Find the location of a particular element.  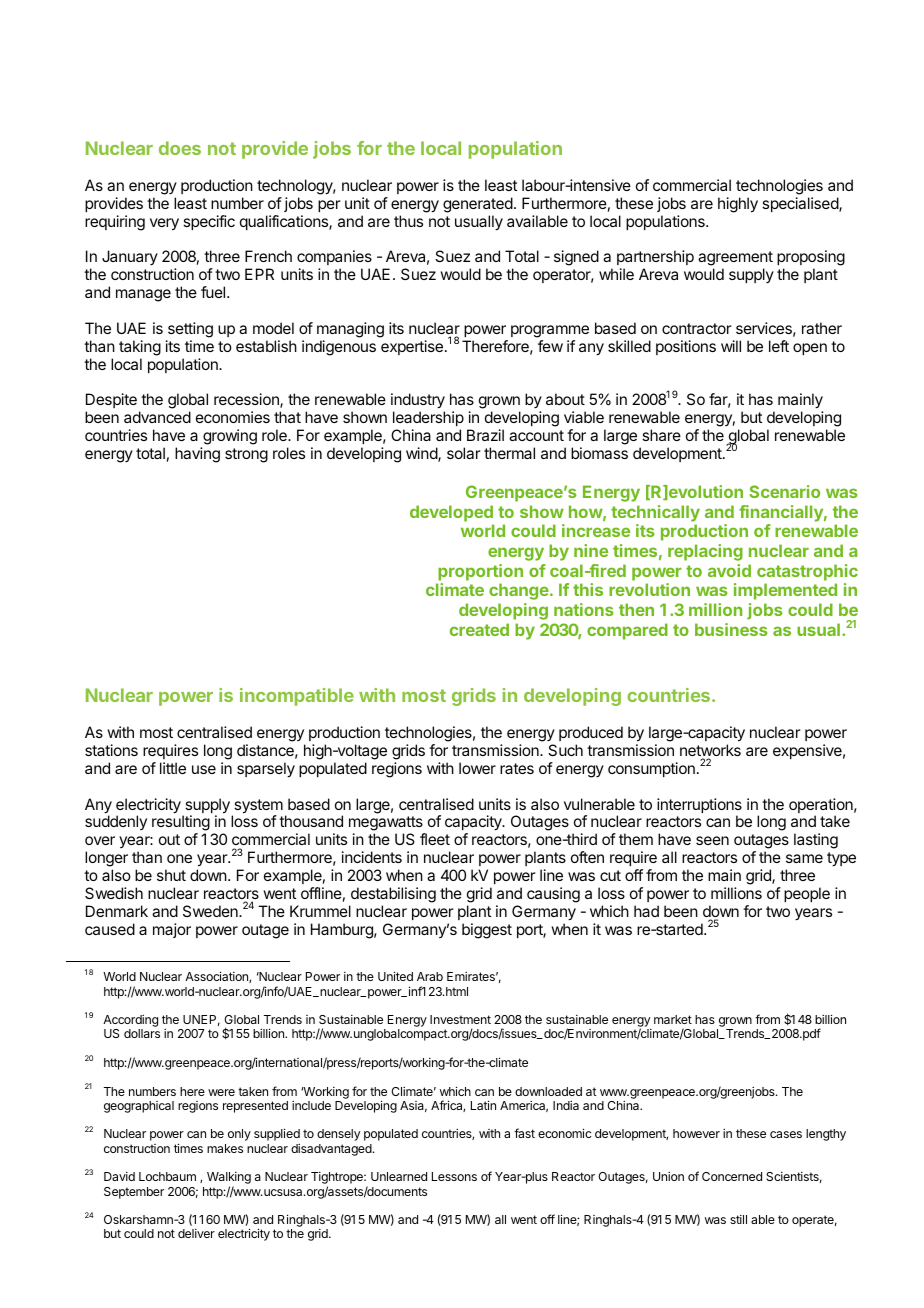

major is located at coordinates (172, 930).
